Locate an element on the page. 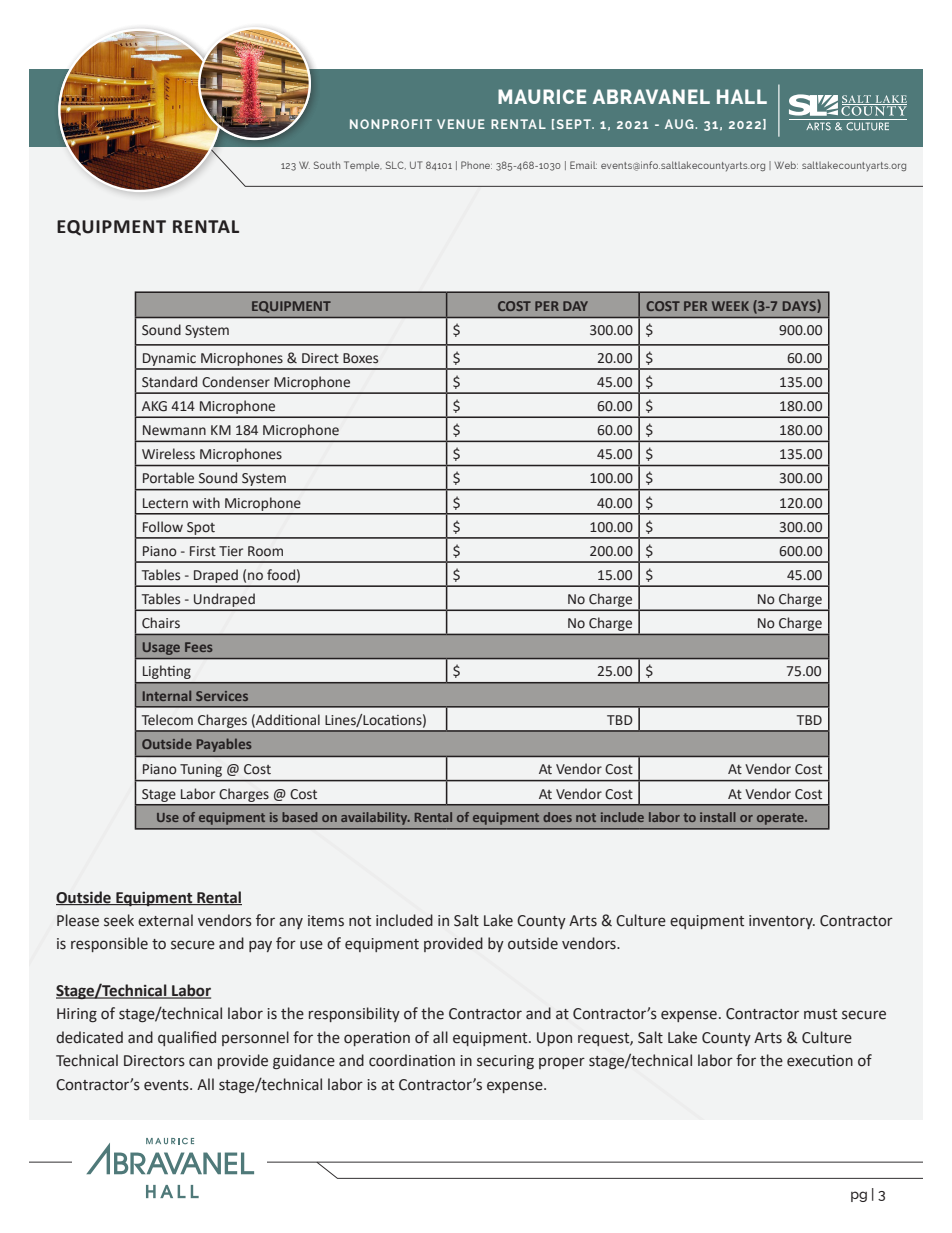  Room is located at coordinates (265, 551).
